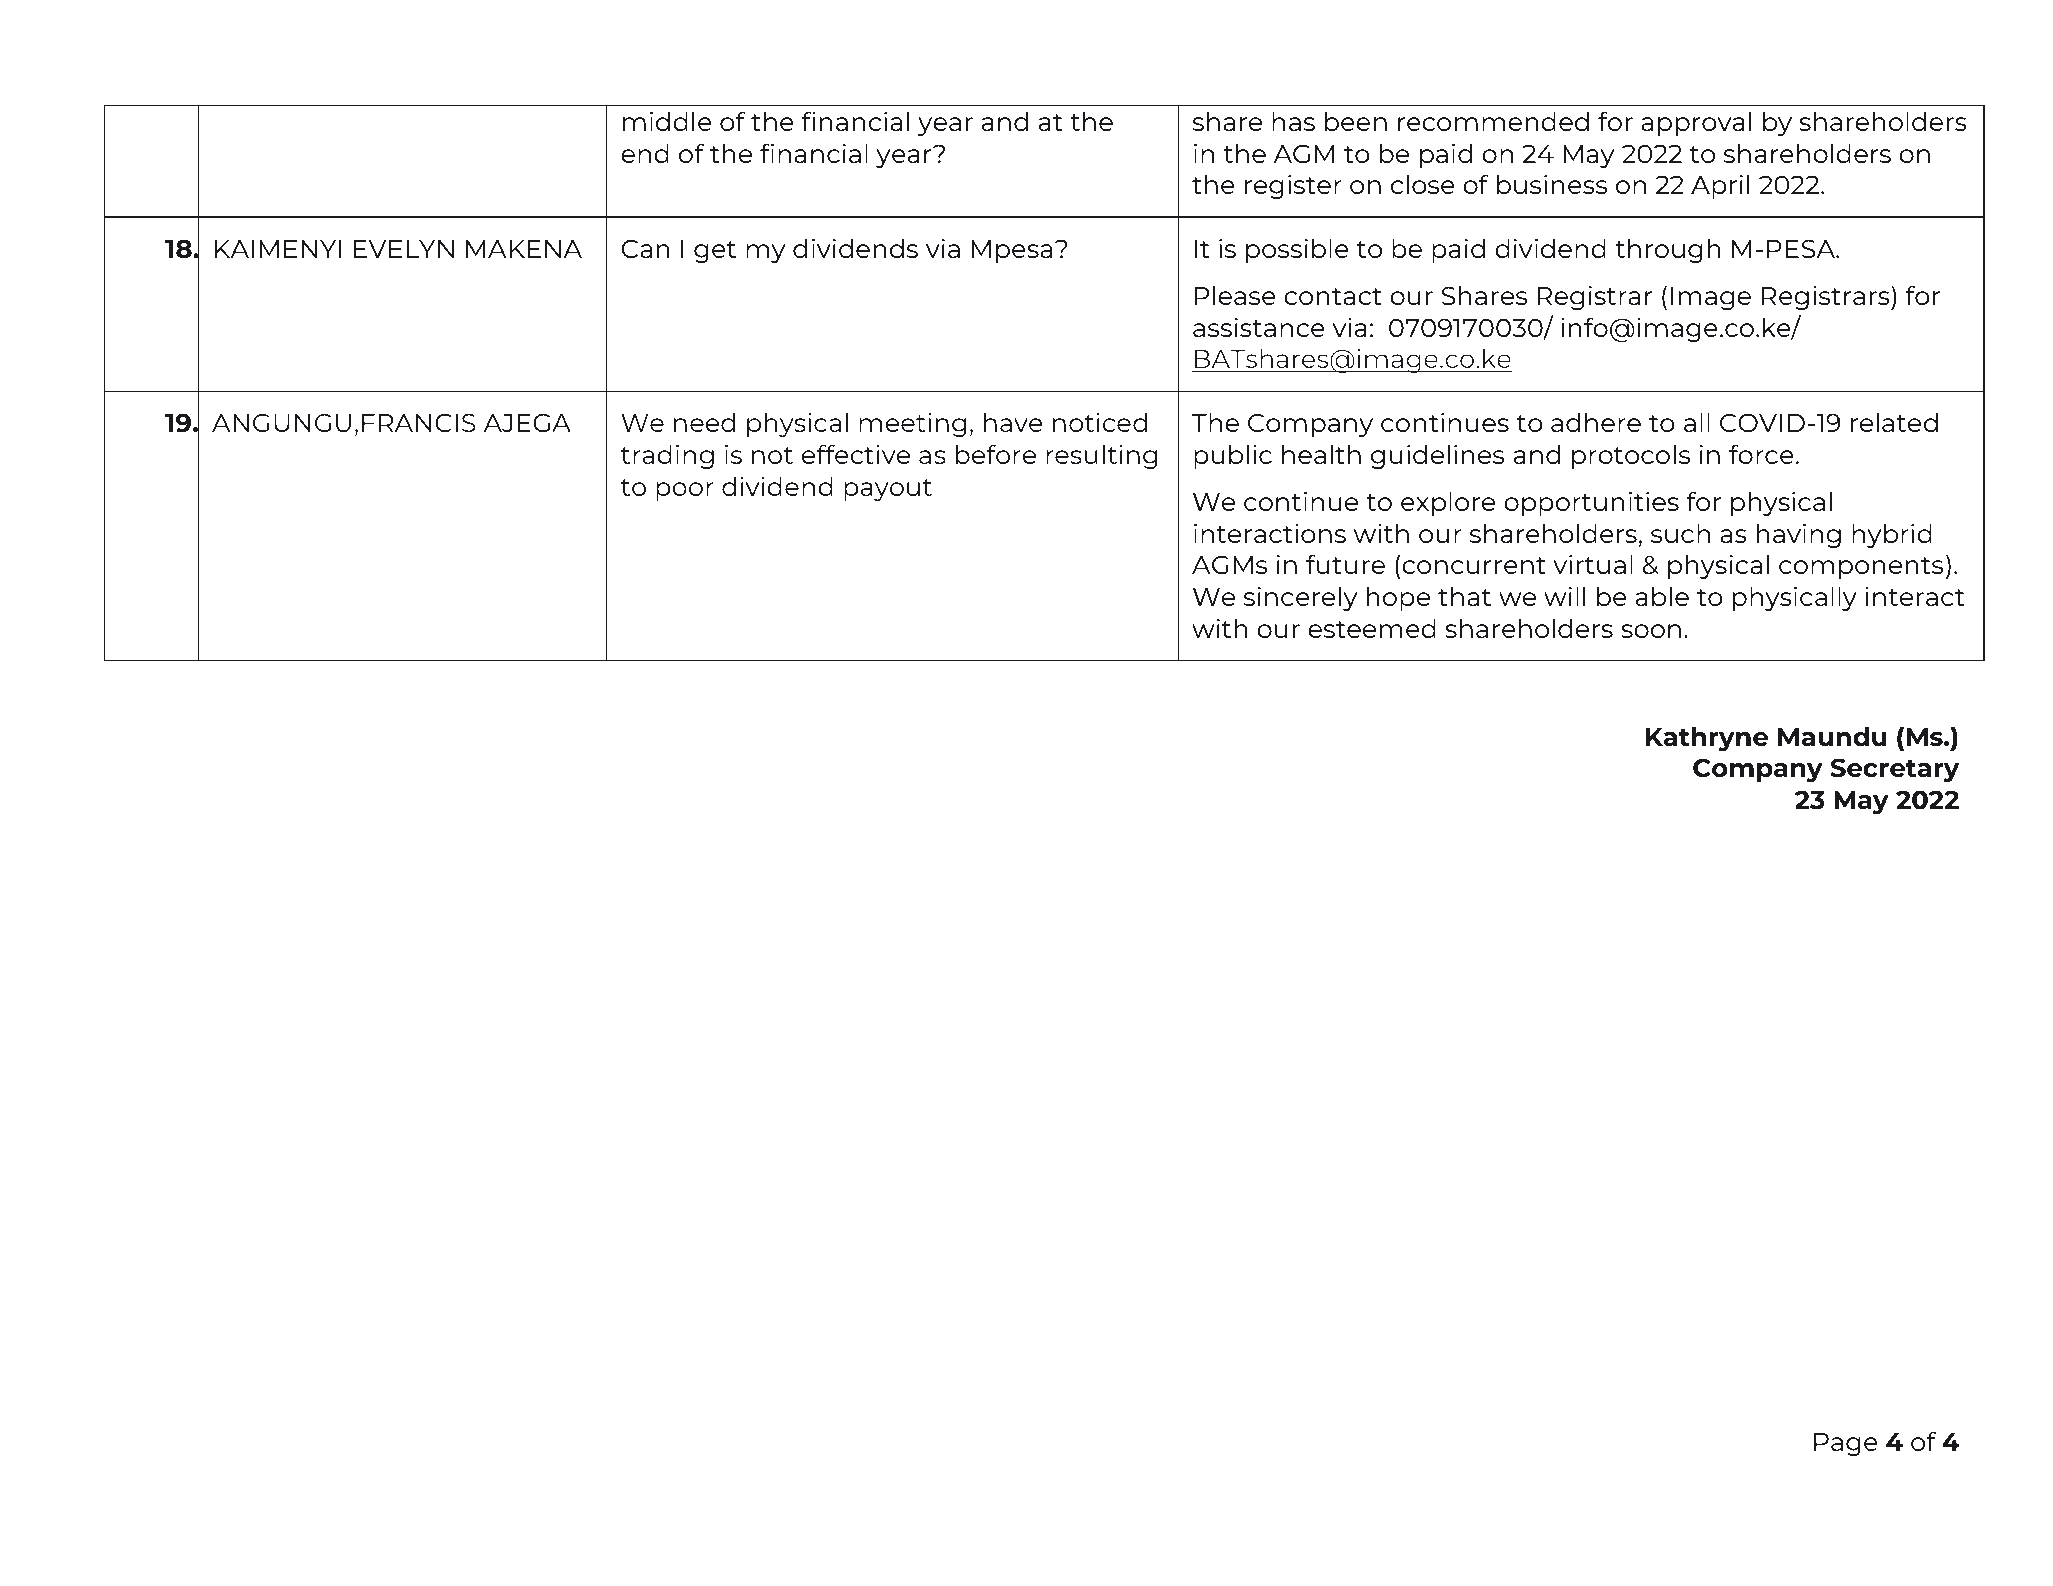 The image size is (2053, 1586). What do you see at coordinates (685, 491) in the document?
I see `poor` at bounding box center [685, 491].
